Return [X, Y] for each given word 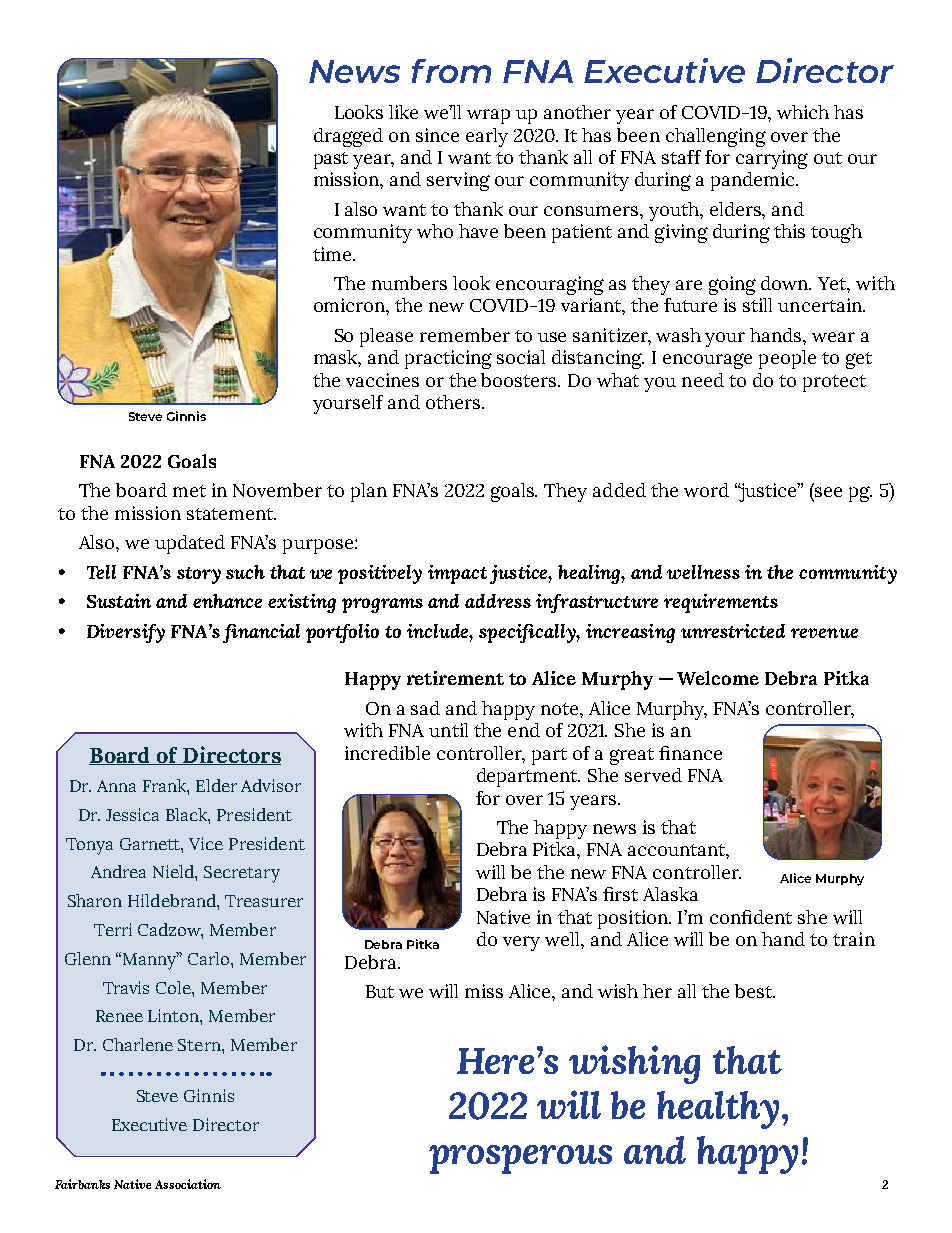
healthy [720, 1110]
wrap [488, 116]
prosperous [520, 1159]
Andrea [118, 871]
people [787, 359]
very [521, 943]
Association [188, 1184]
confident [751, 917]
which [803, 112]
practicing [448, 359]
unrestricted [733, 631]
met [189, 491]
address [498, 601]
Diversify [126, 633]
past [331, 160]
